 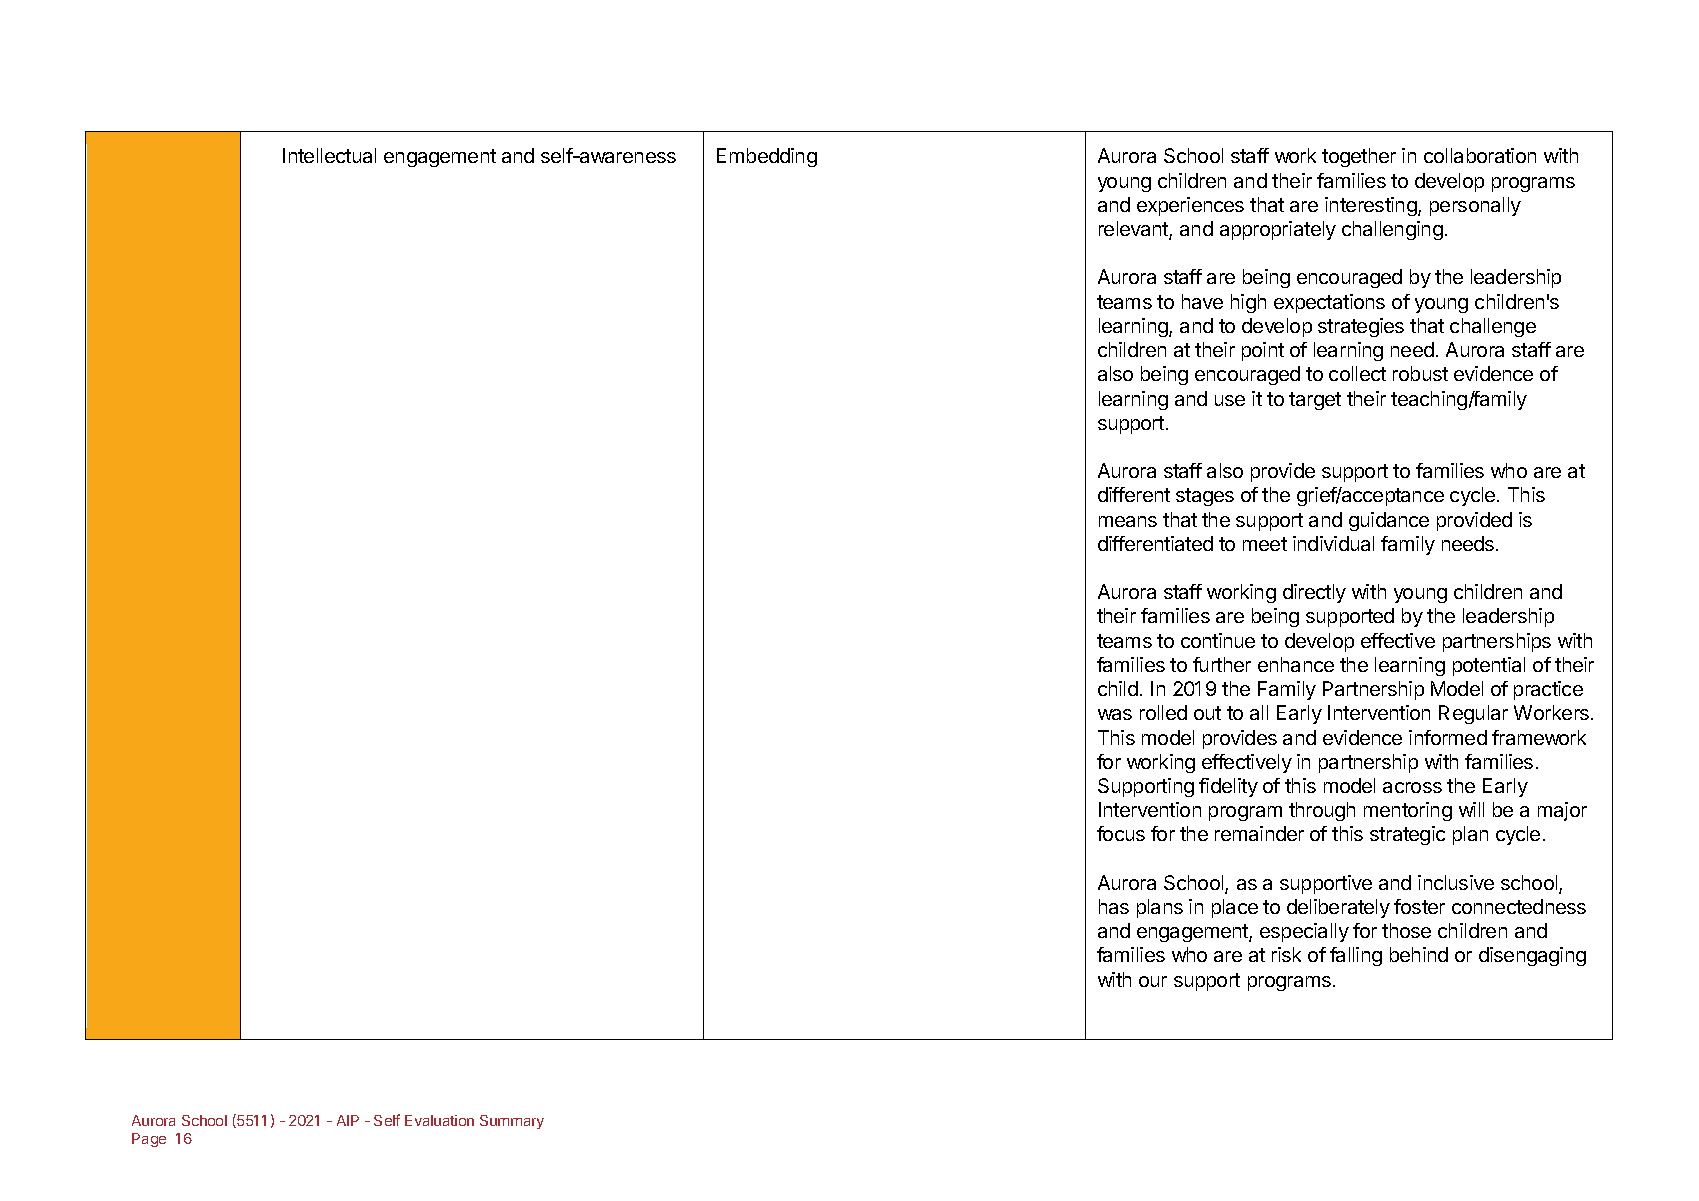 What do you see at coordinates (1296, 664) in the page?
I see `enhance` at bounding box center [1296, 664].
